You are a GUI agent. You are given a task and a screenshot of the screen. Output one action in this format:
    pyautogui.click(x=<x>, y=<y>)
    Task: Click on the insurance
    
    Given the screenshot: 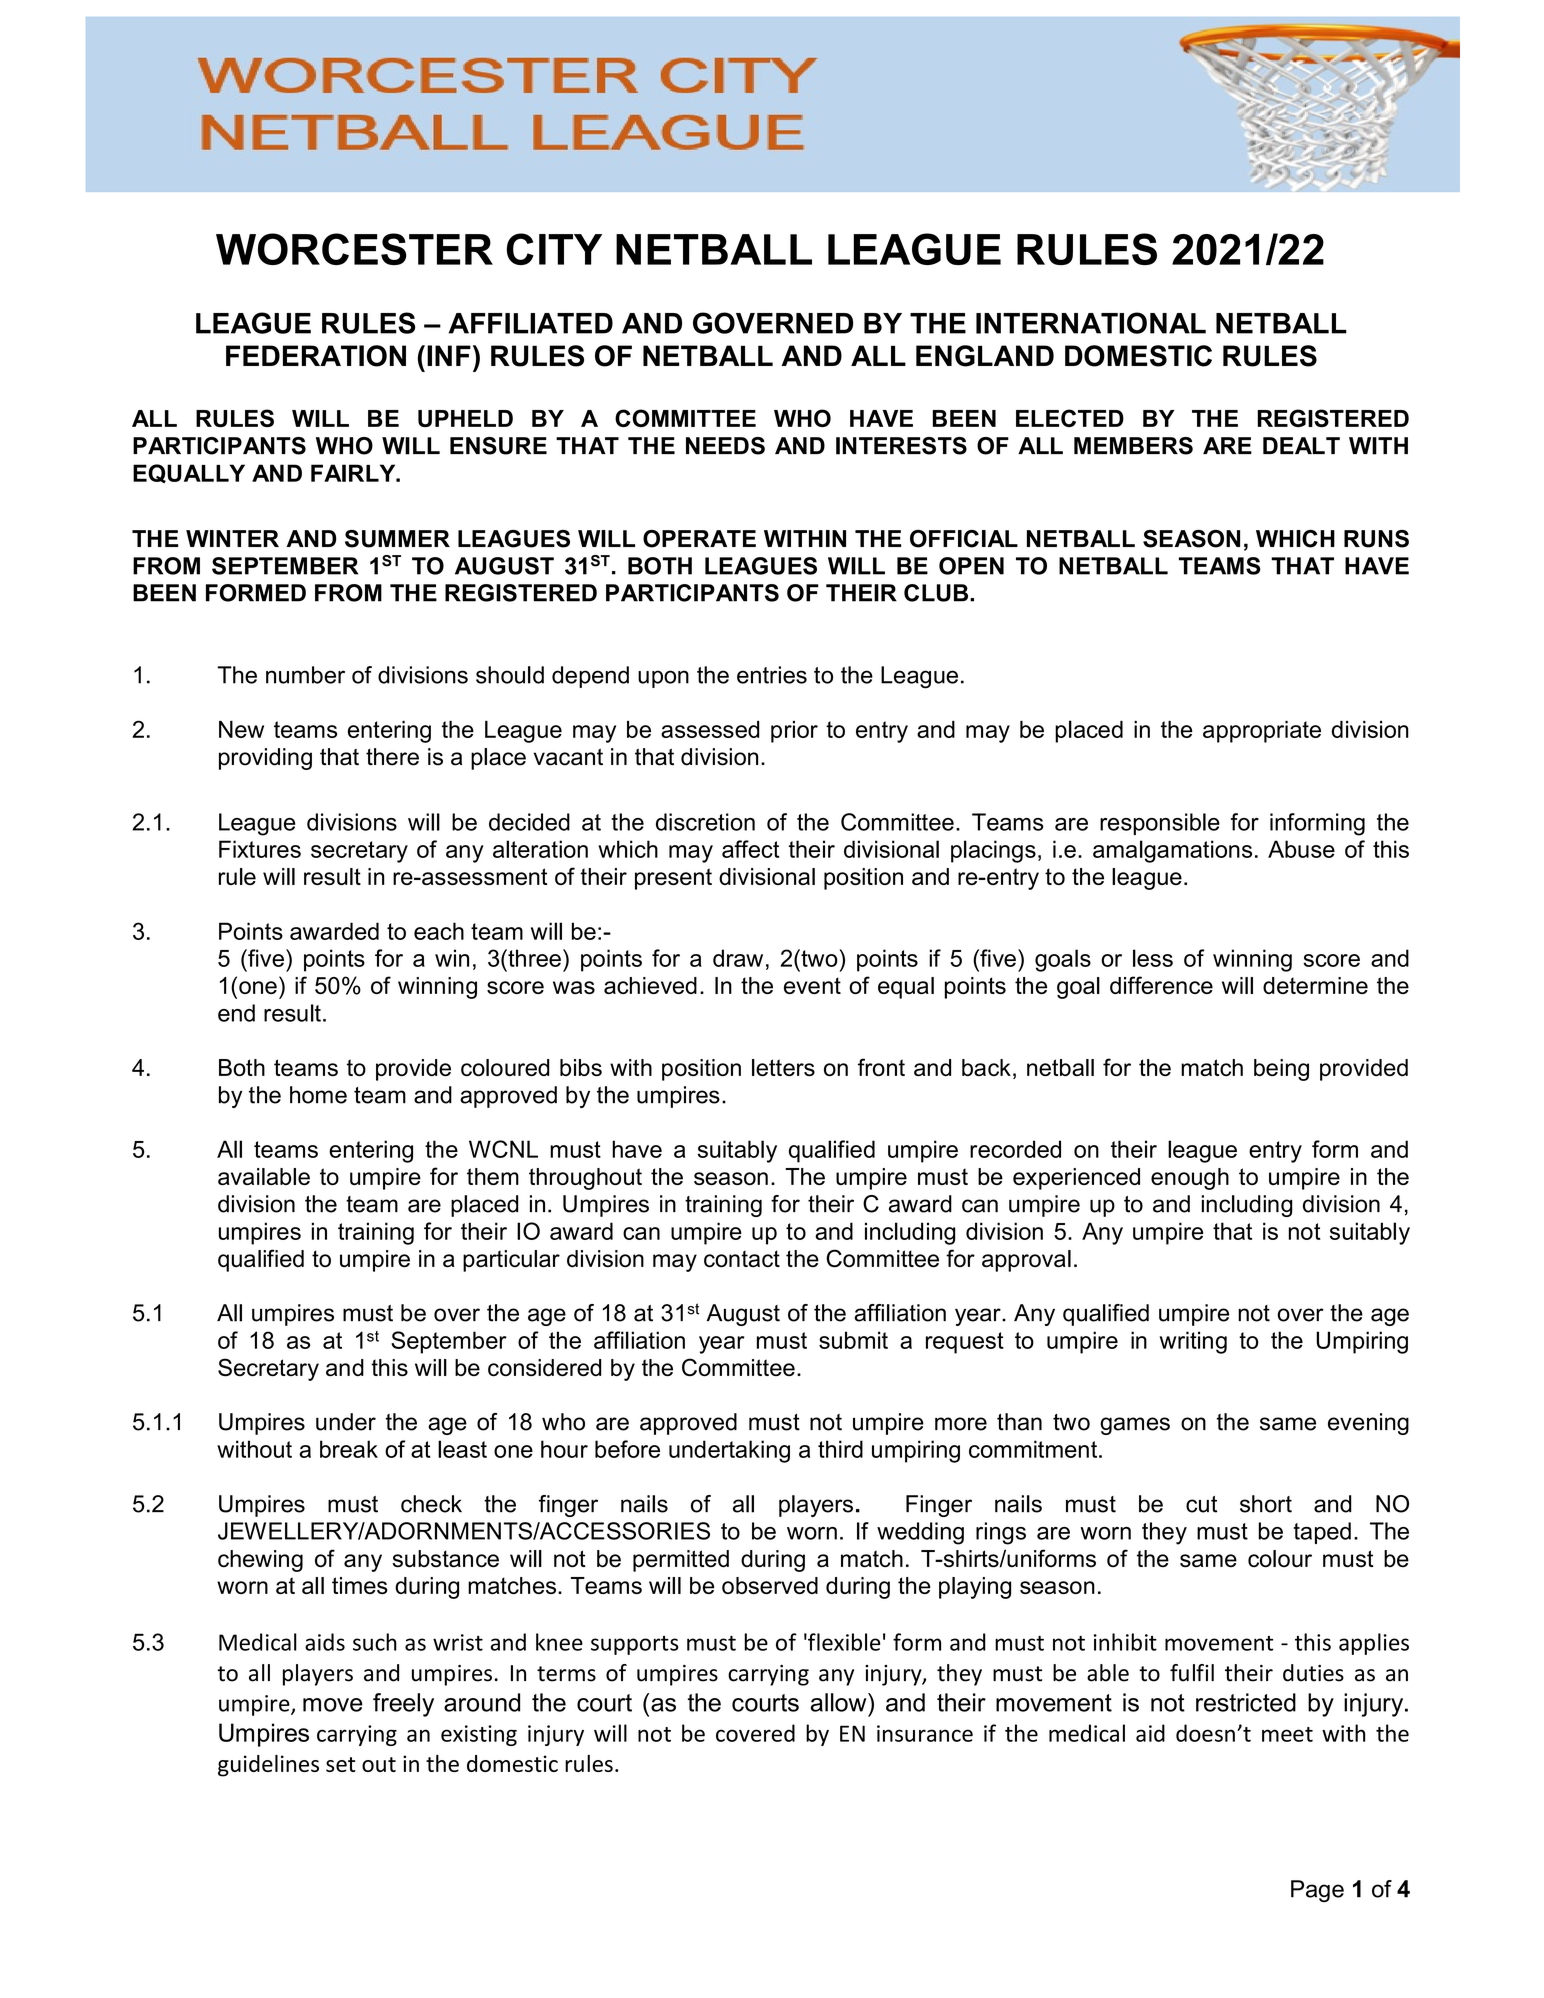 What is the action you would take?
    pyautogui.click(x=925, y=1733)
